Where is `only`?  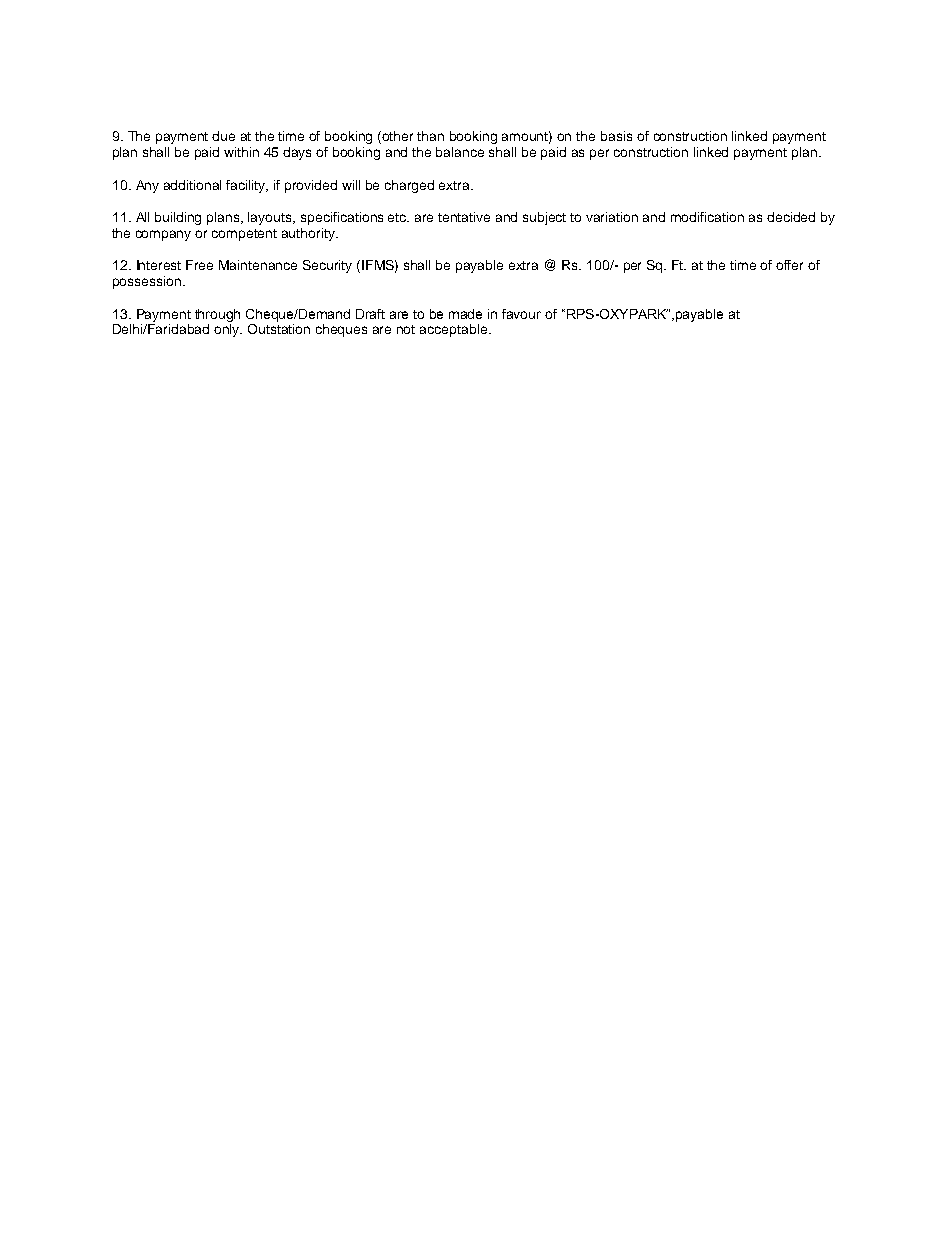 only is located at coordinates (228, 330).
